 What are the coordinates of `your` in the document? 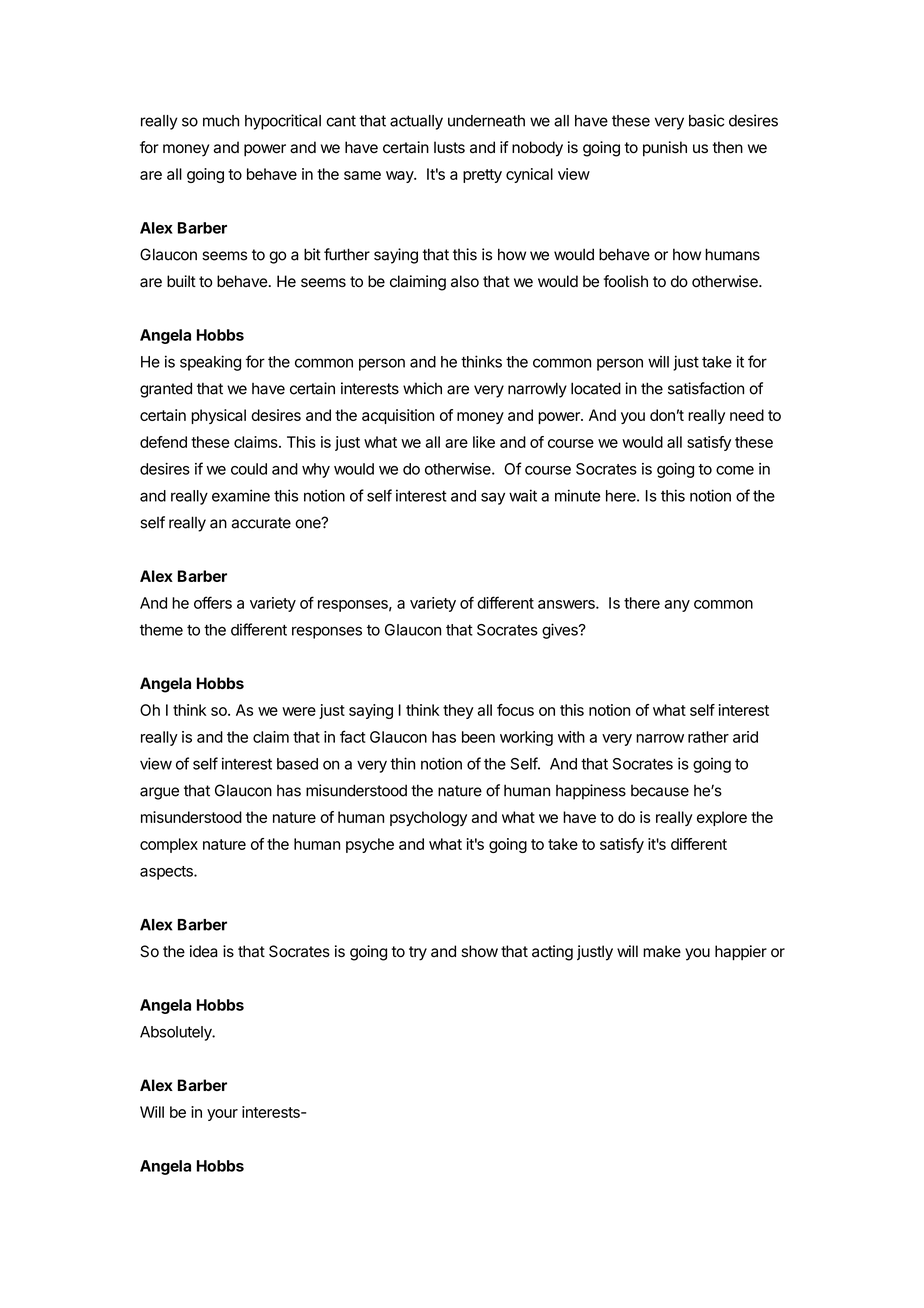 It's located at (222, 1115).
